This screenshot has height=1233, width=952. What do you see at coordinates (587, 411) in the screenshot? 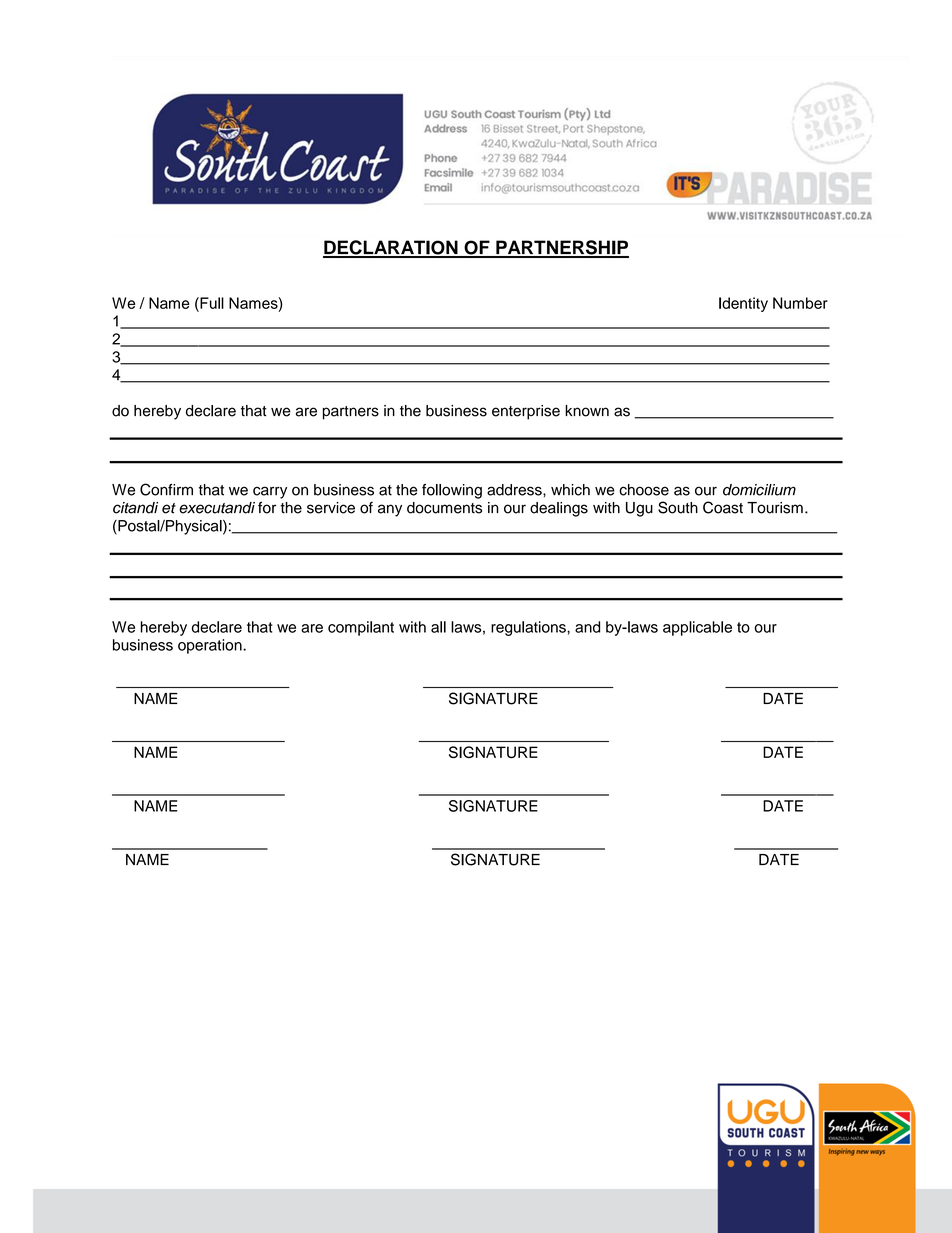
I see `known` at bounding box center [587, 411].
